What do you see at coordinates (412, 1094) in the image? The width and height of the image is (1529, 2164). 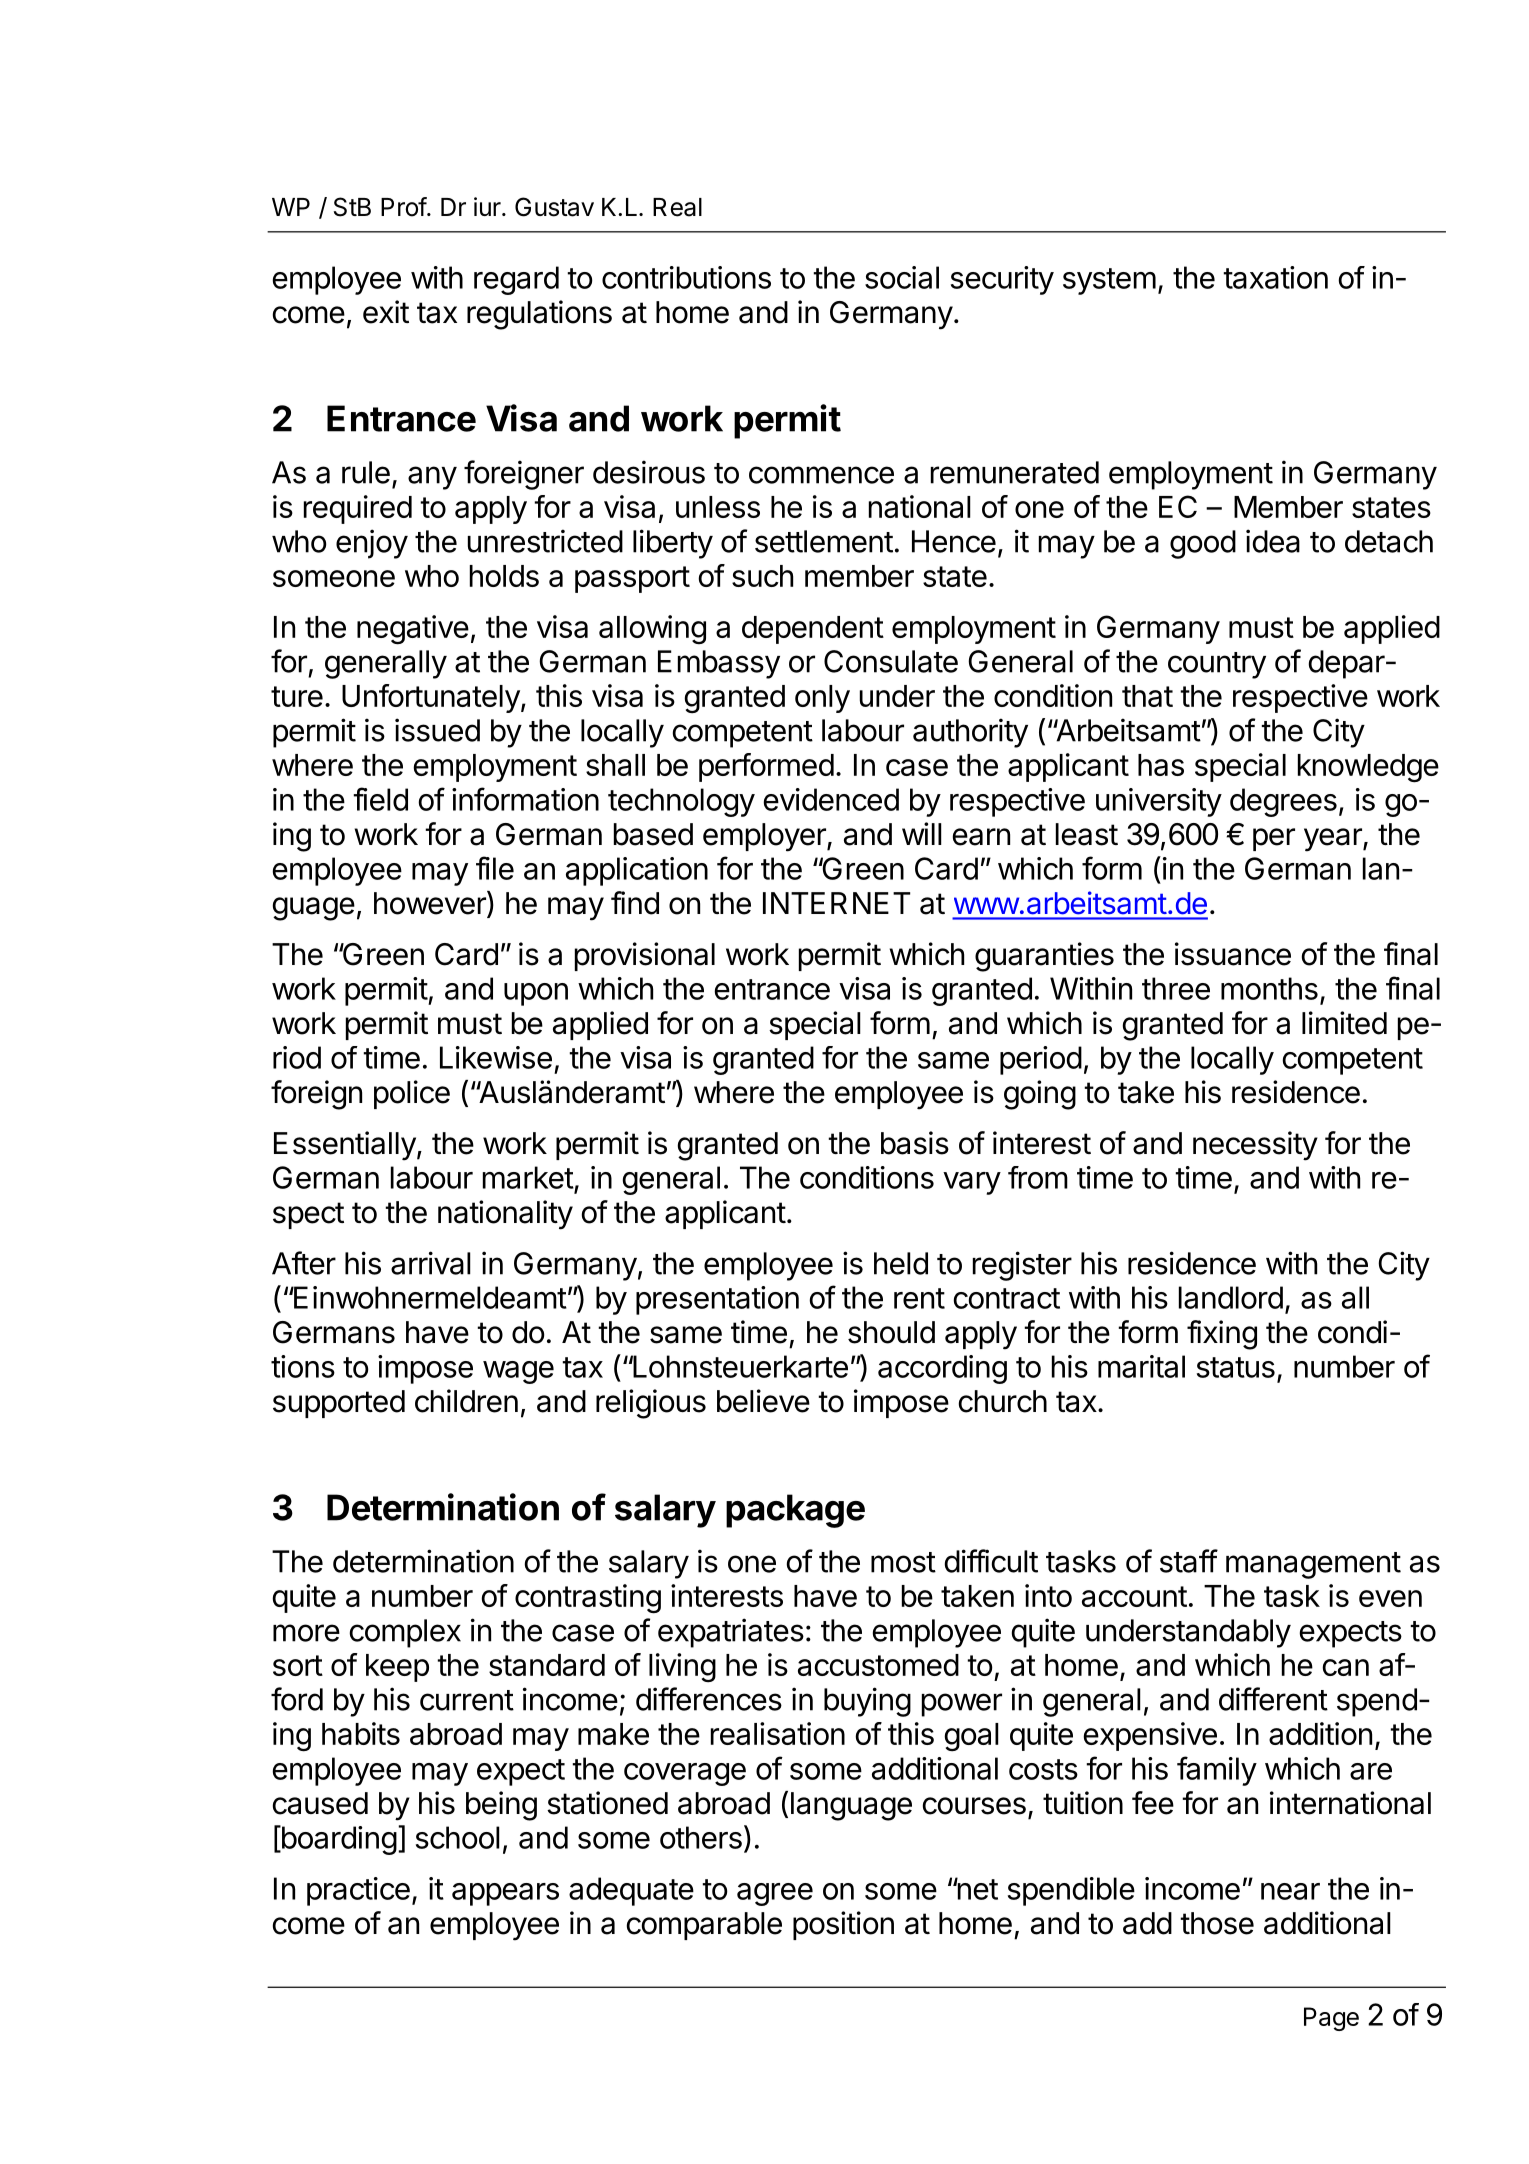 I see `police` at bounding box center [412, 1094].
